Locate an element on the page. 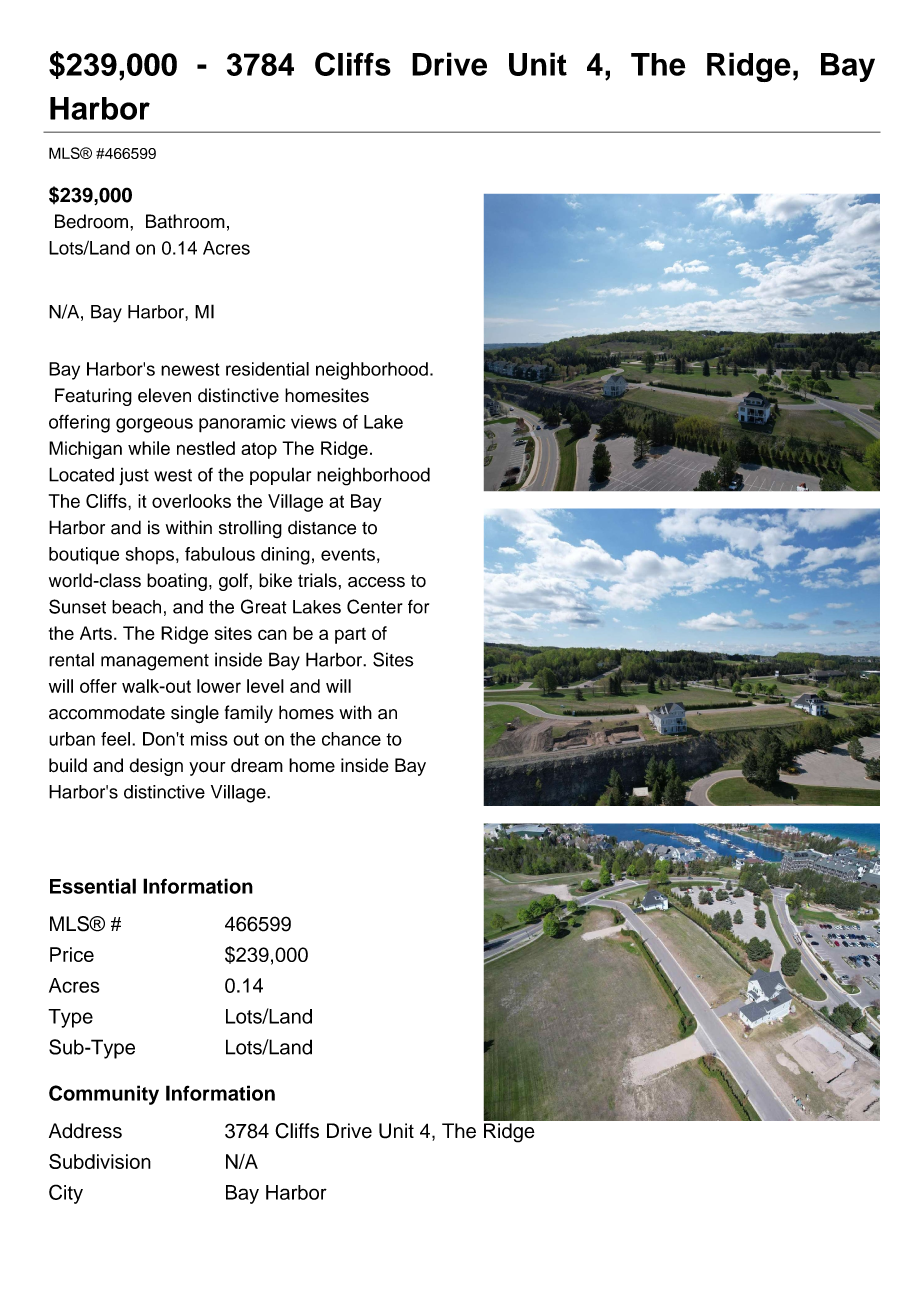 The image size is (924, 1308). Address is located at coordinates (85, 1131).
